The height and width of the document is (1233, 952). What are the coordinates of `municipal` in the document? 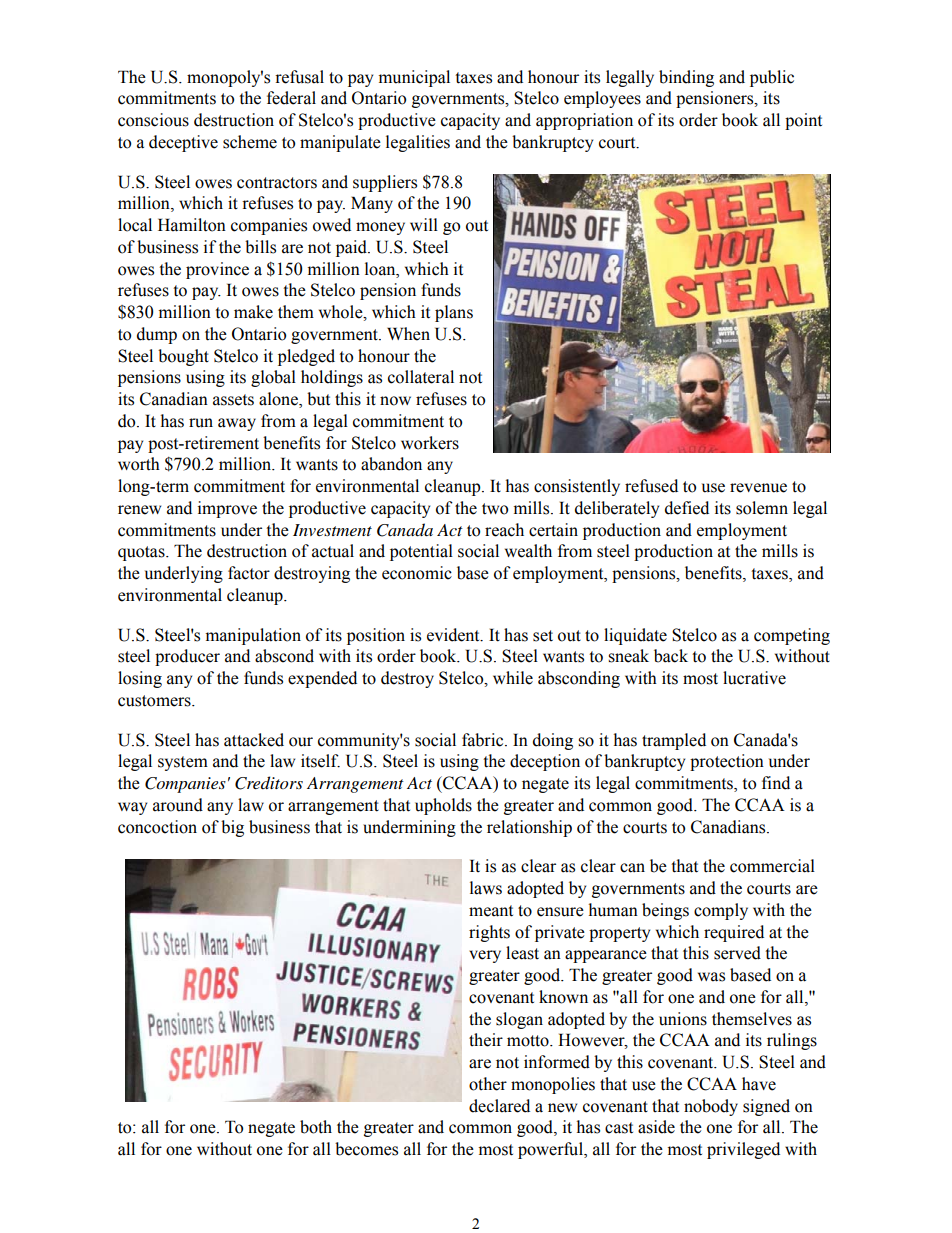 It's located at (414, 78).
